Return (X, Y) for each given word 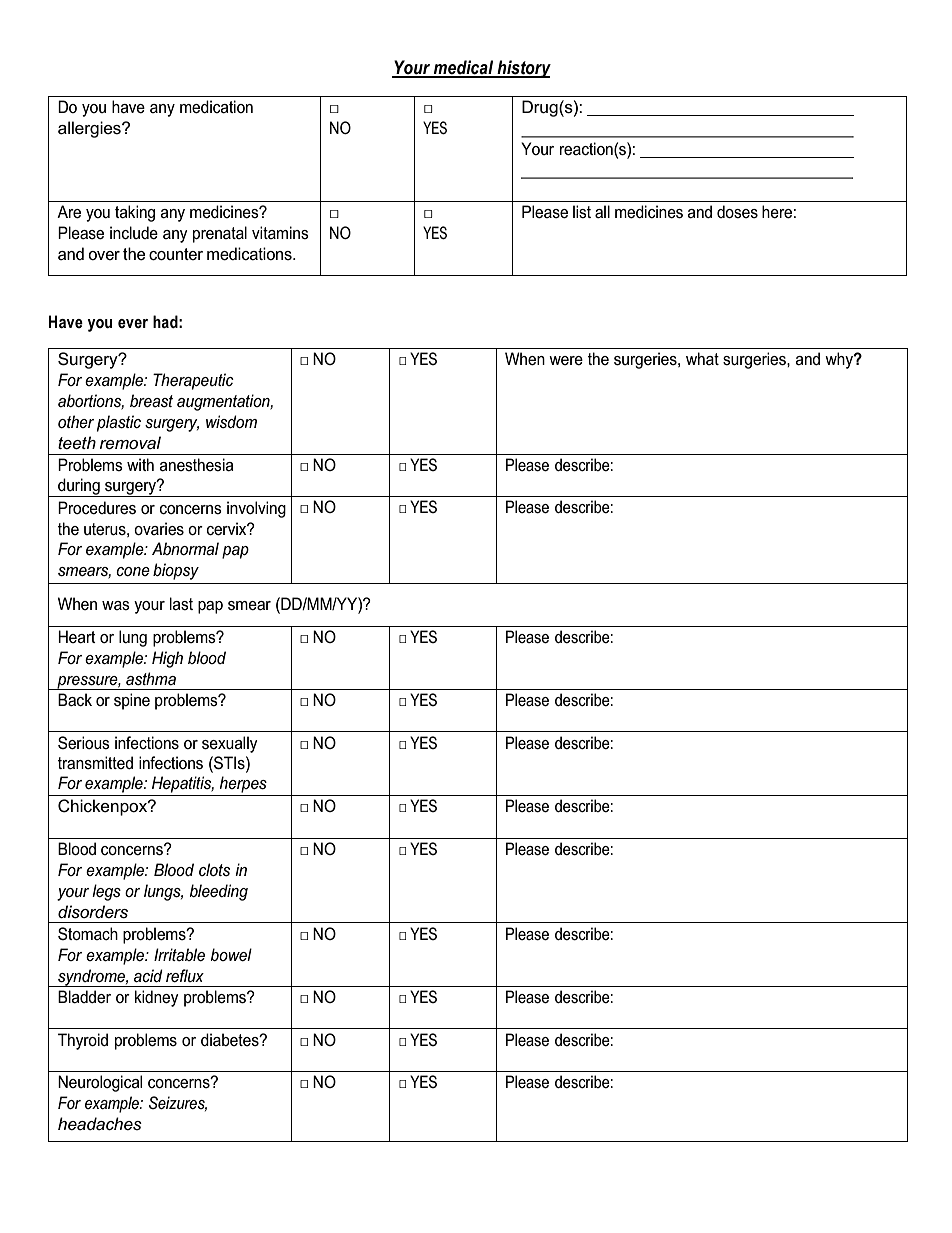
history (523, 69)
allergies (90, 129)
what (702, 358)
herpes (243, 784)
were (566, 361)
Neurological (100, 1083)
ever (133, 324)
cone (133, 571)
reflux (185, 975)
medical (464, 68)
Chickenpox (104, 807)
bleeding (219, 892)
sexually (230, 744)
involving (256, 509)
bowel (231, 954)
